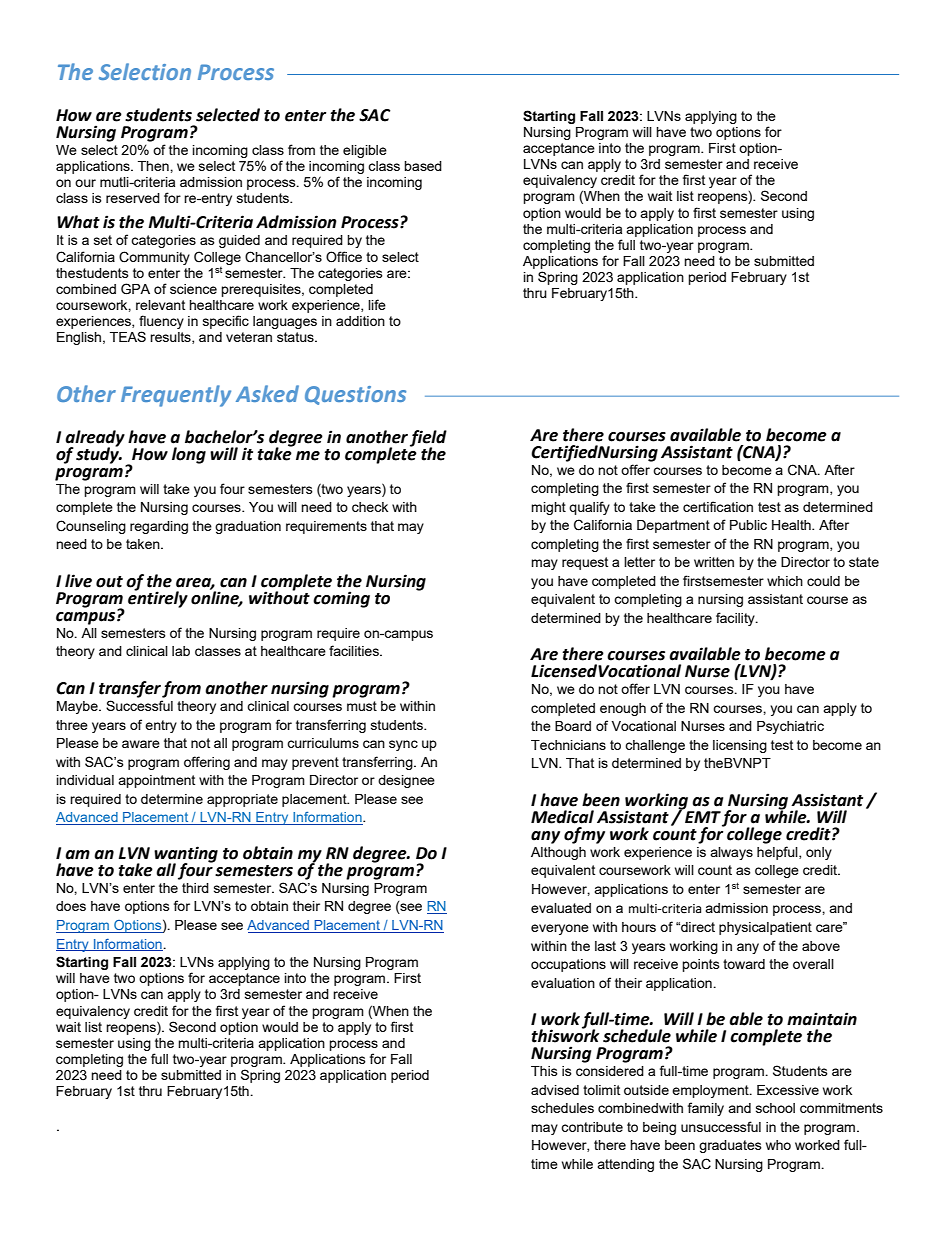 This screenshot has height=1233, width=952. Describe the element at coordinates (154, 166) in the screenshot. I see `Then` at that location.
